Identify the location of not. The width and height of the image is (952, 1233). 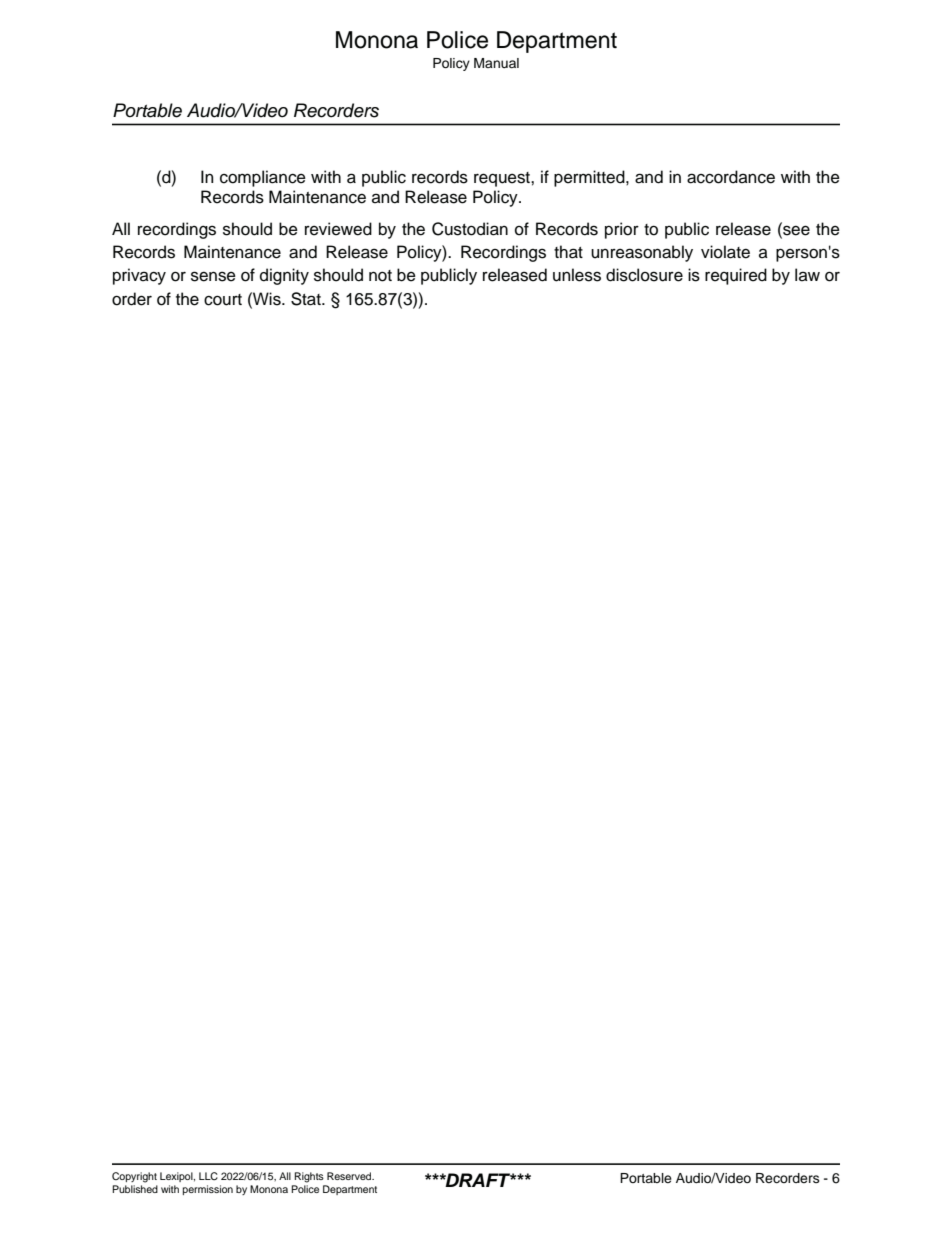
(380, 276).
